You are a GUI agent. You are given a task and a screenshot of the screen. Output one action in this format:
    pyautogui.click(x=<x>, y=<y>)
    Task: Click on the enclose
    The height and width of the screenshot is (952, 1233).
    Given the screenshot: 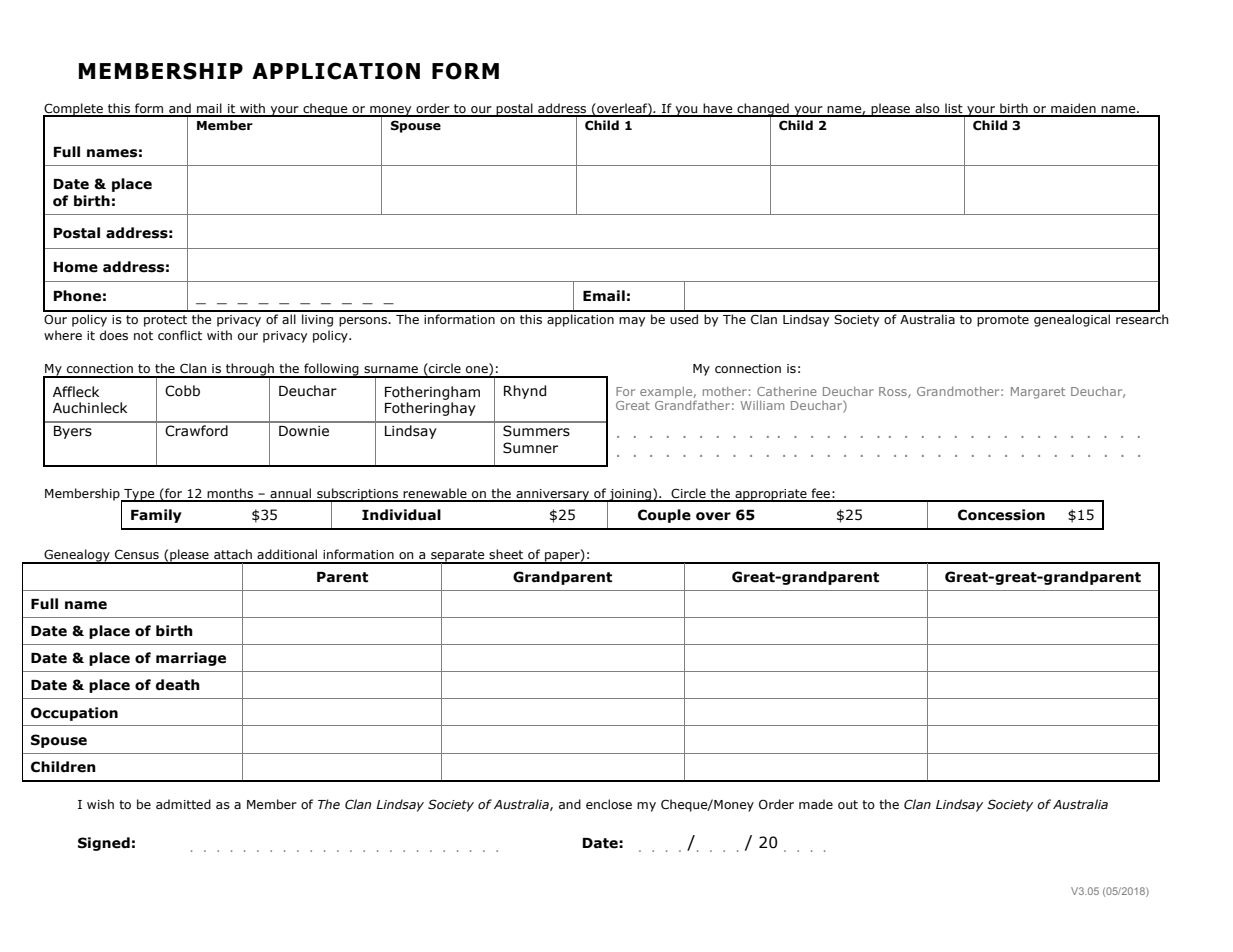 What is the action you would take?
    pyautogui.click(x=609, y=804)
